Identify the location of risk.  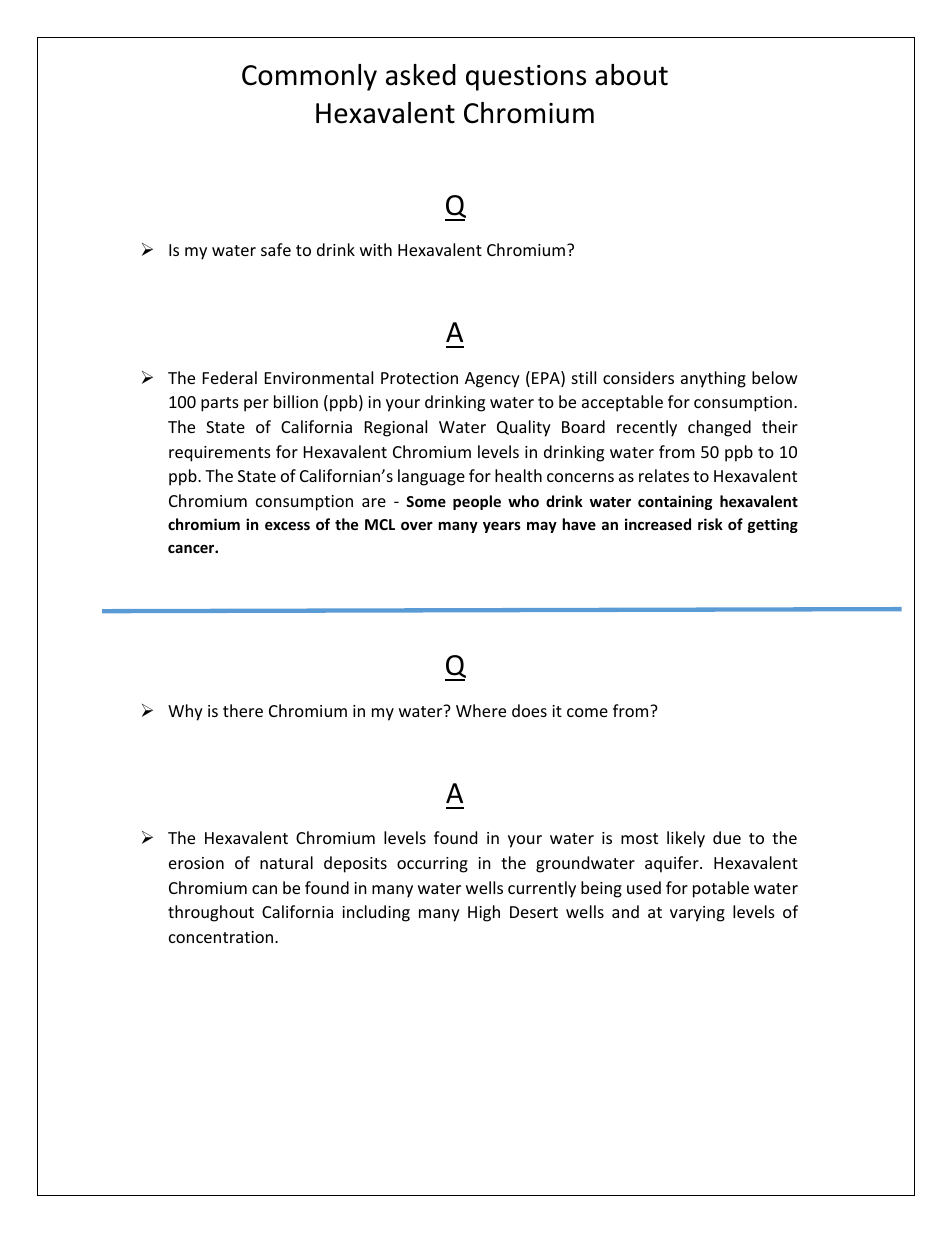
(710, 524).
